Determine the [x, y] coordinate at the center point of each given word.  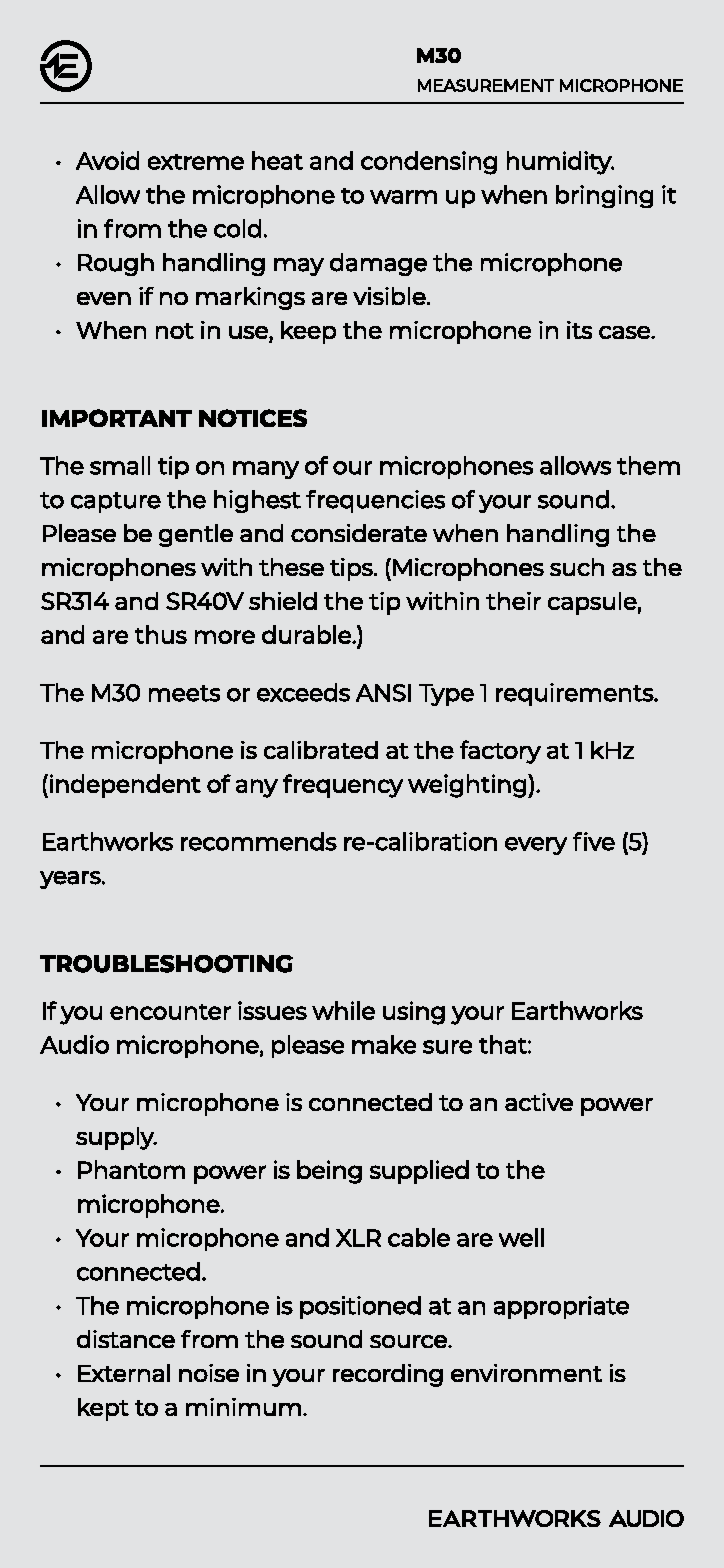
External [124, 1373]
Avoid [107, 160]
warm [403, 197]
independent [125, 786]
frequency [343, 786]
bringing [604, 196]
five [594, 841]
